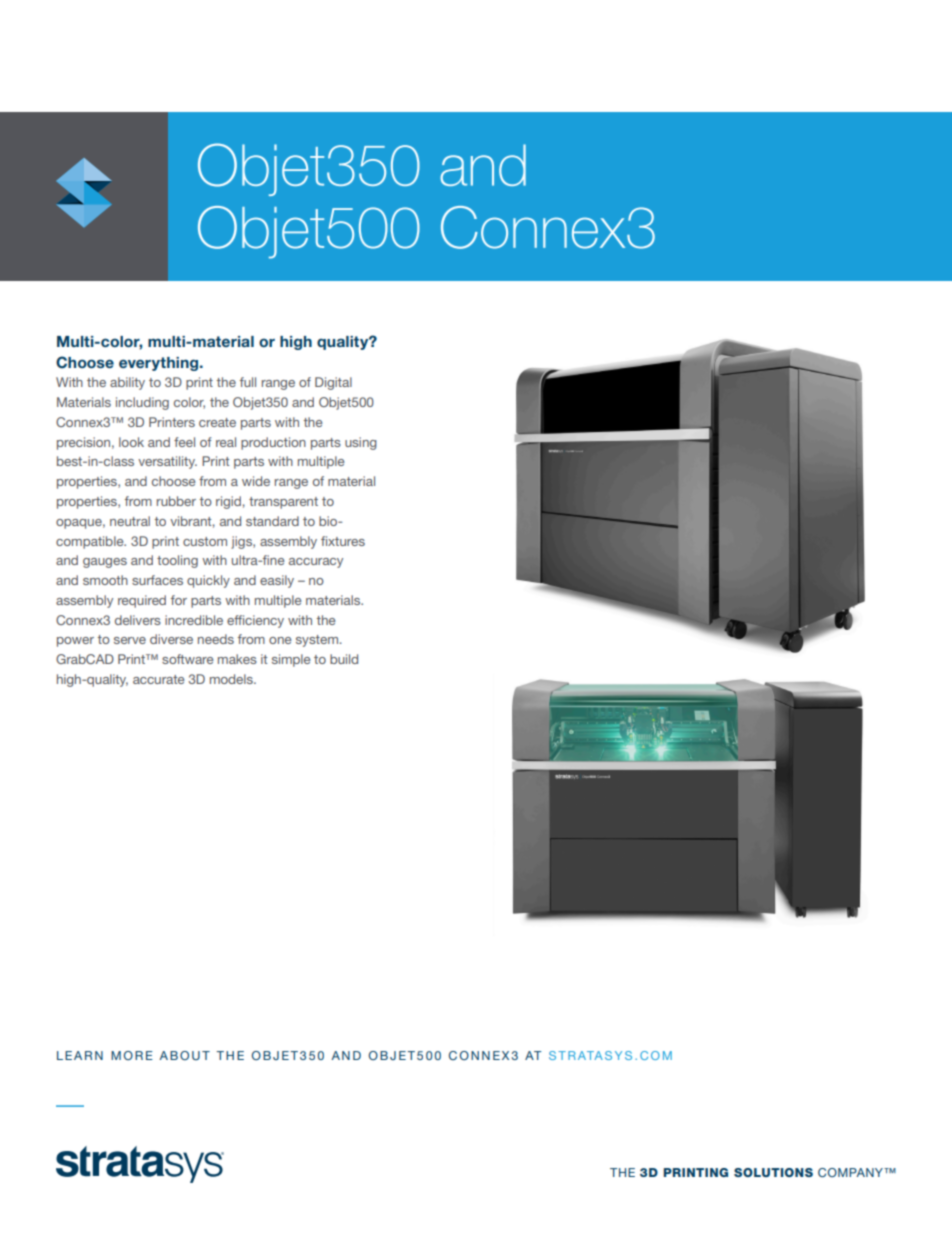 The image size is (952, 1233). Describe the element at coordinates (237, 659) in the screenshot. I see `makes` at that location.
